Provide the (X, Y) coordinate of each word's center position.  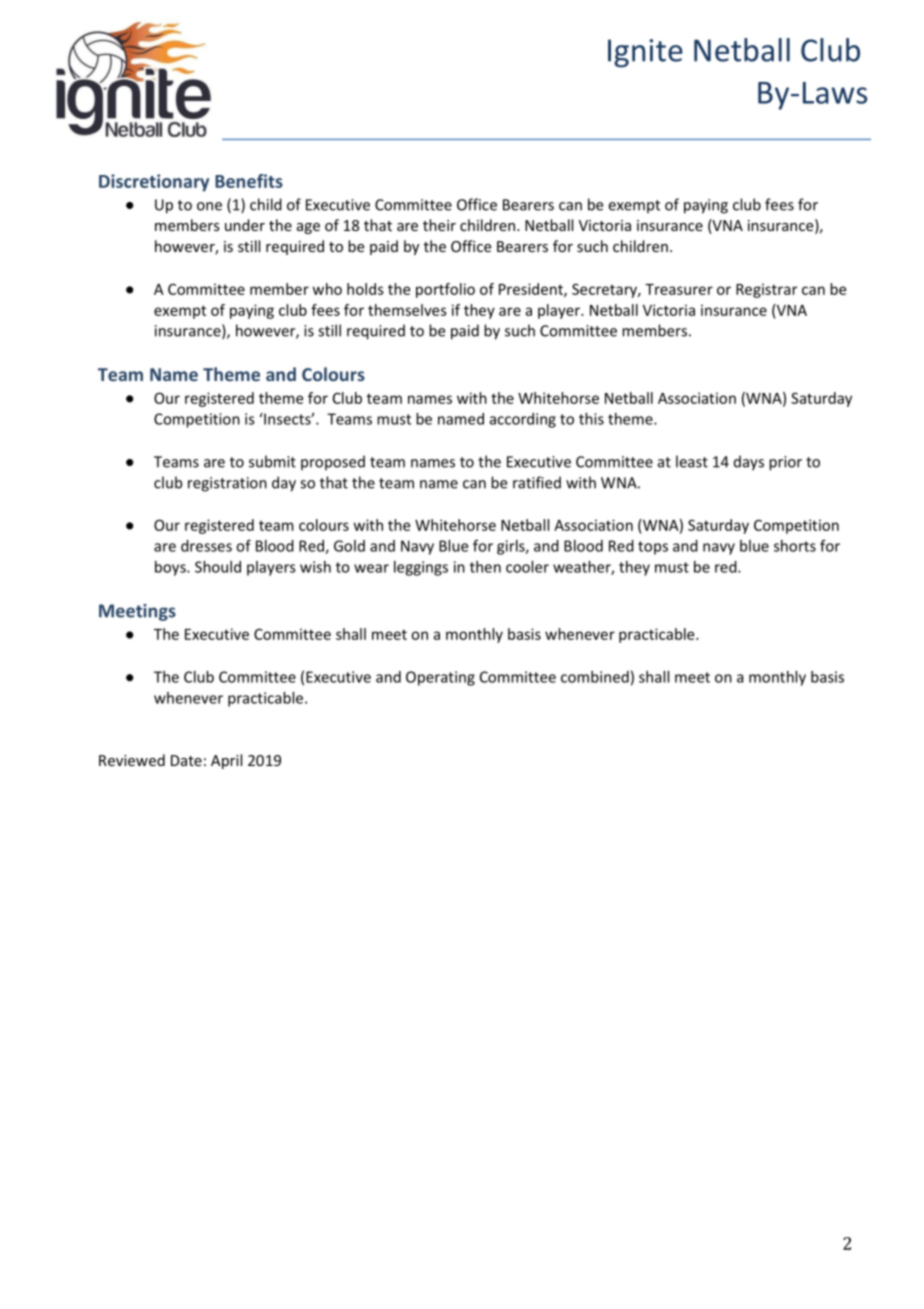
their (439, 225)
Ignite (645, 53)
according (523, 420)
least (692, 461)
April (226, 761)
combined (595, 677)
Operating (440, 678)
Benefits (249, 181)
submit (272, 461)
